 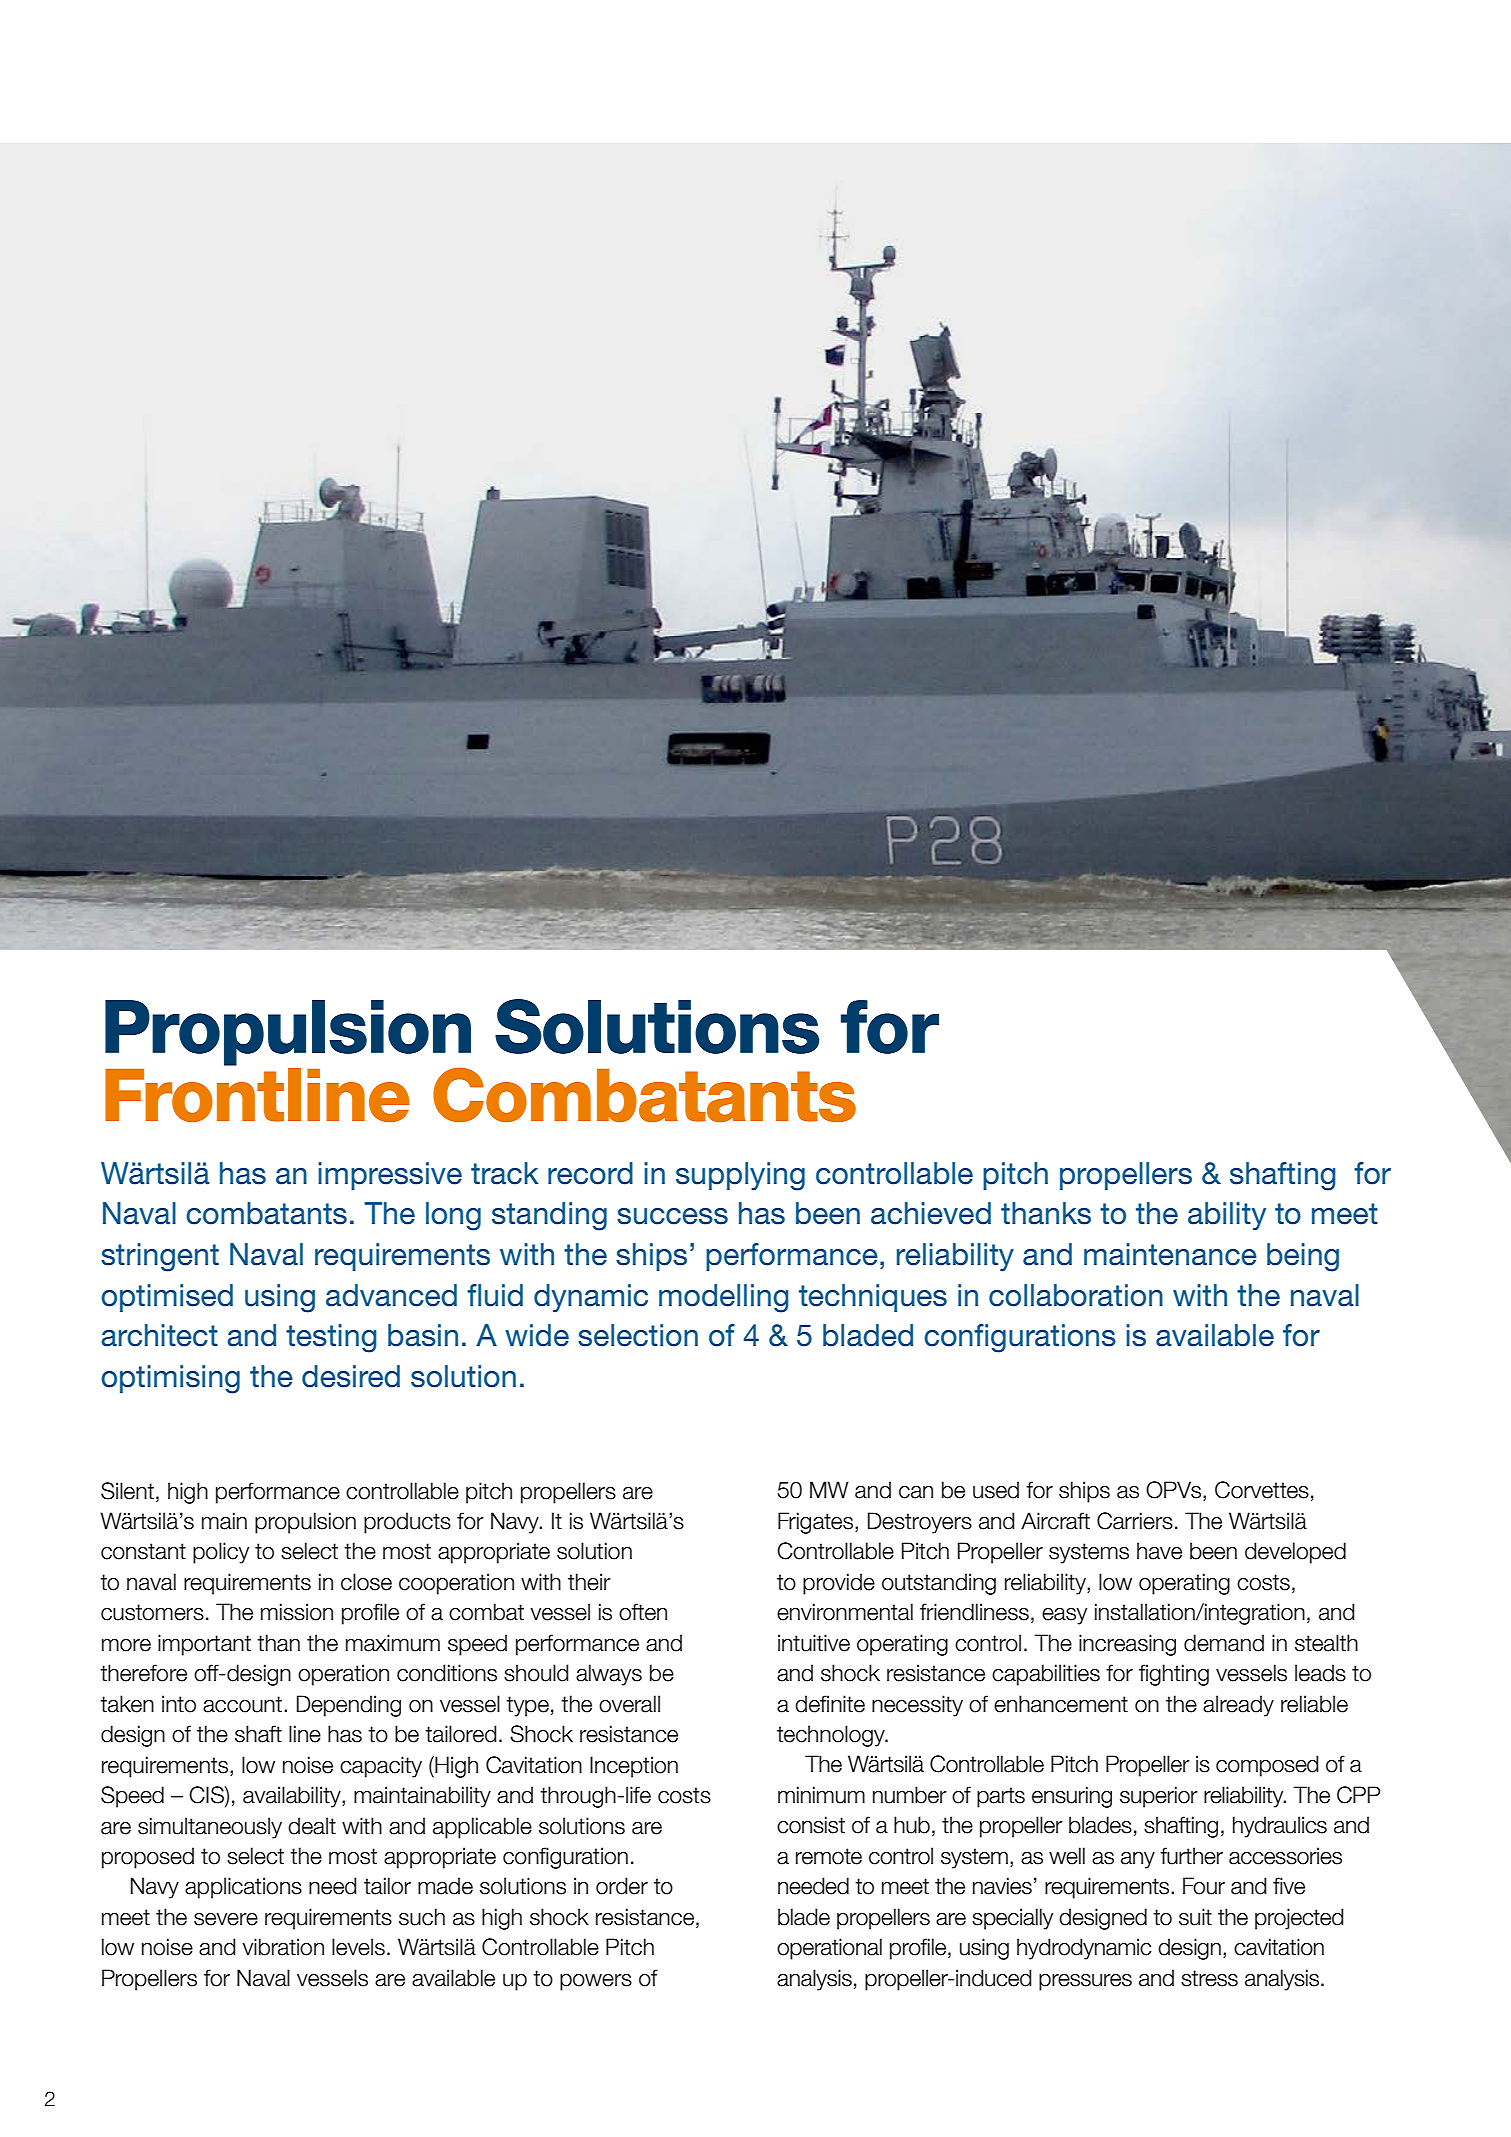 I want to click on close, so click(x=366, y=1582).
